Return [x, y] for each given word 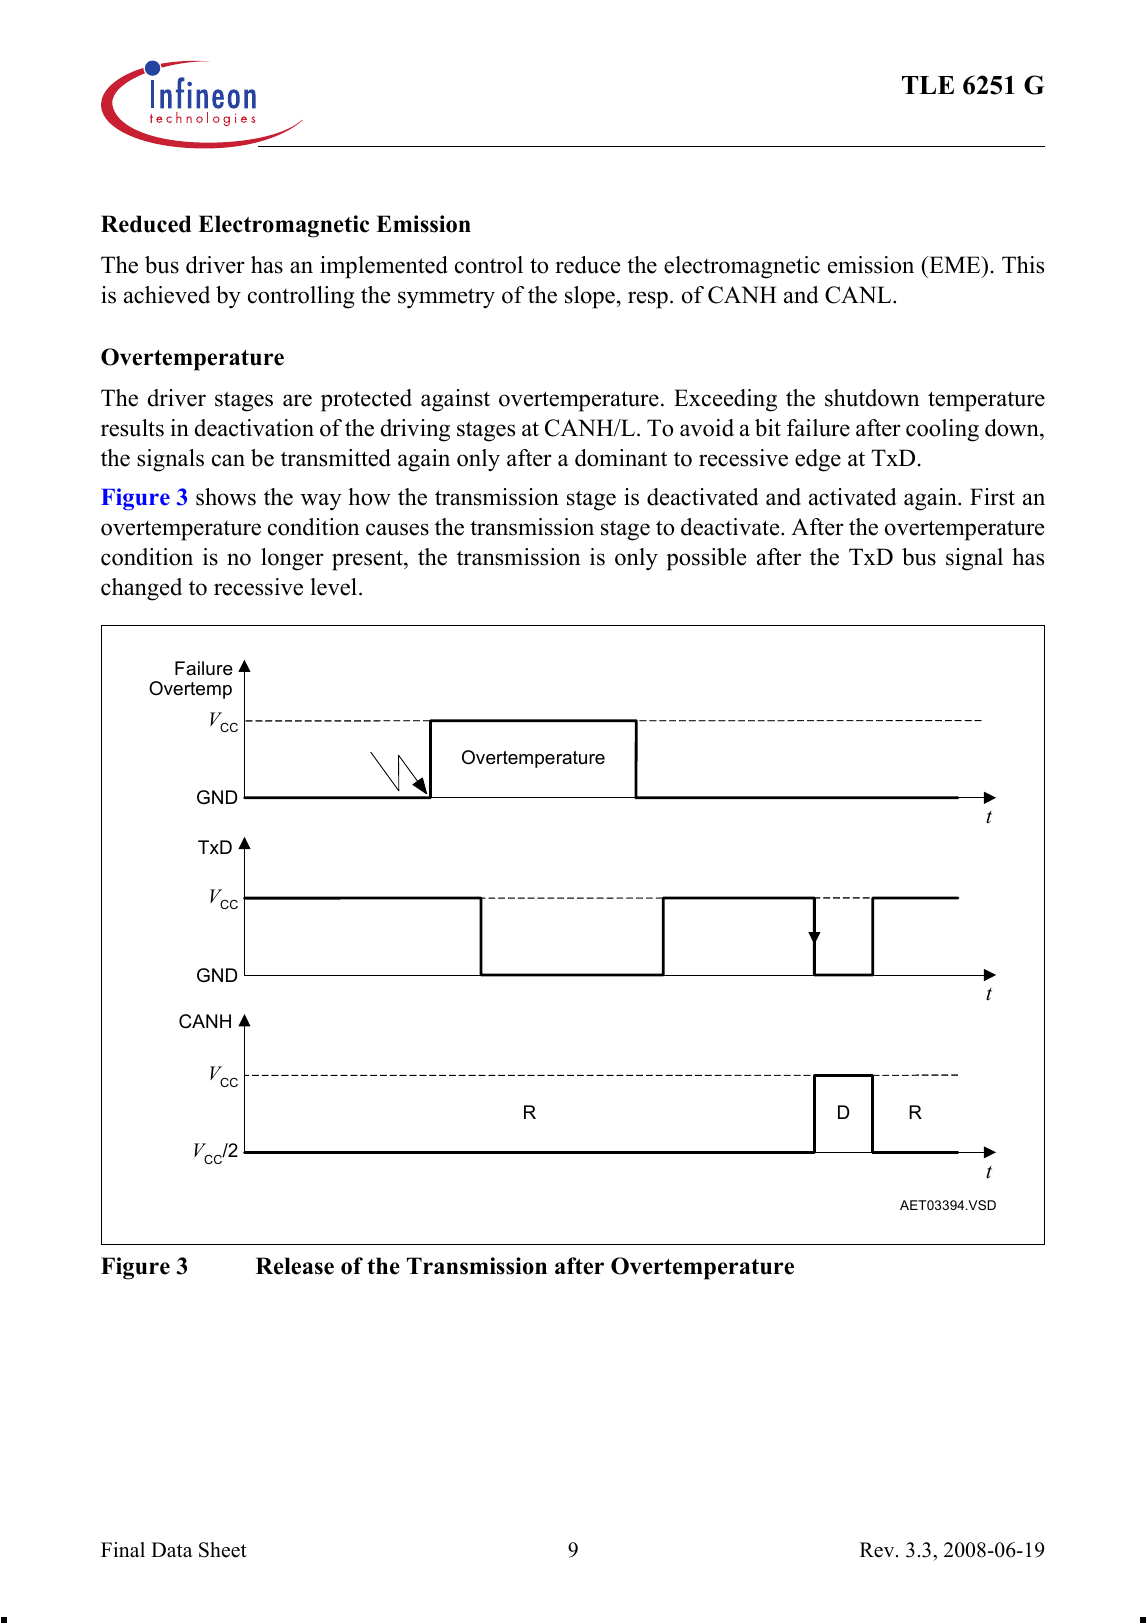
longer [292, 559]
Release [295, 1266]
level [333, 587]
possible [706, 559]
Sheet [223, 1550]
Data [172, 1549]
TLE [928, 85]
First [992, 497]
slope [590, 297]
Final [123, 1549]
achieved [167, 295]
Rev [878, 1550]
